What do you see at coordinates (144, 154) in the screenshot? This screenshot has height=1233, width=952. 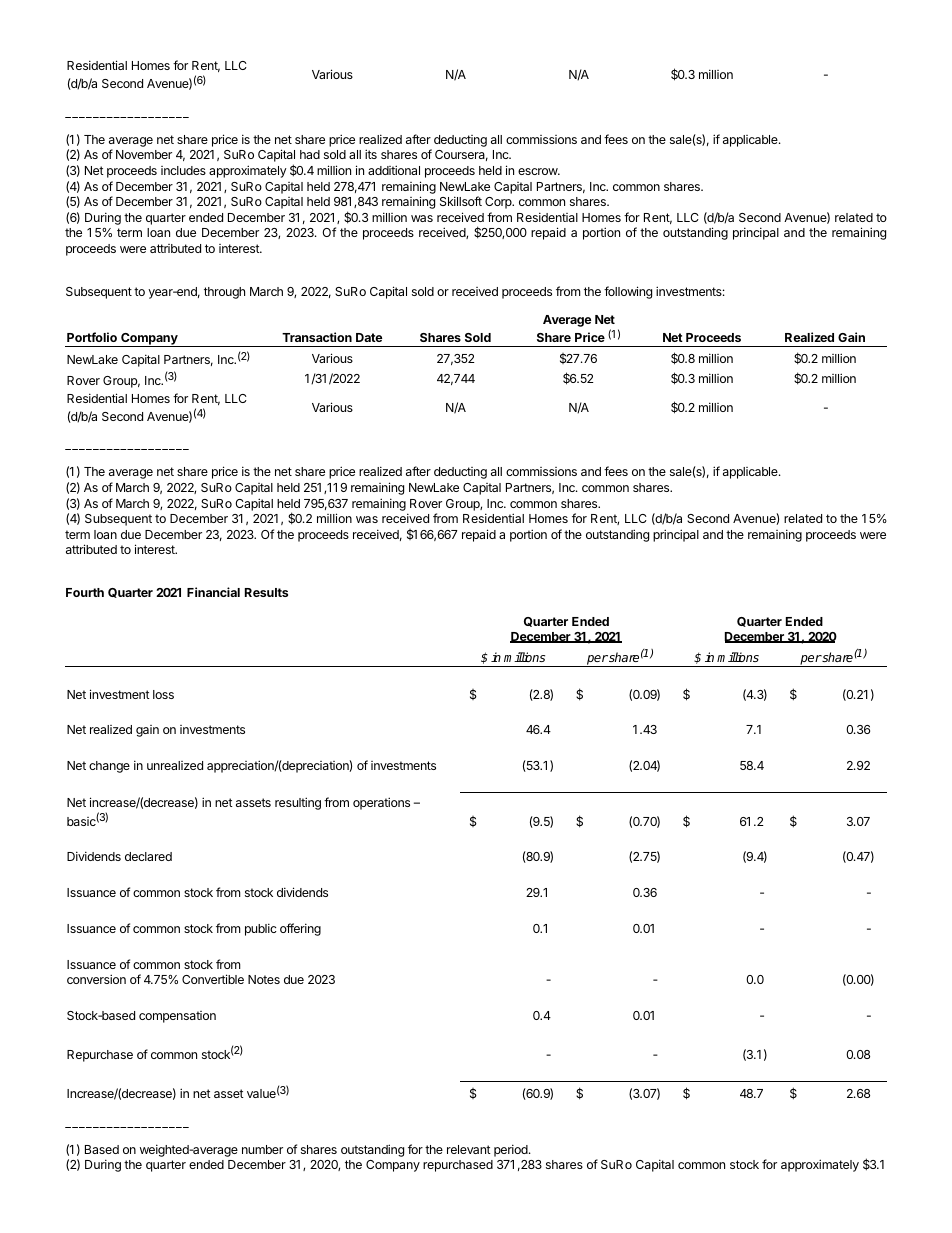 I see `November` at bounding box center [144, 154].
